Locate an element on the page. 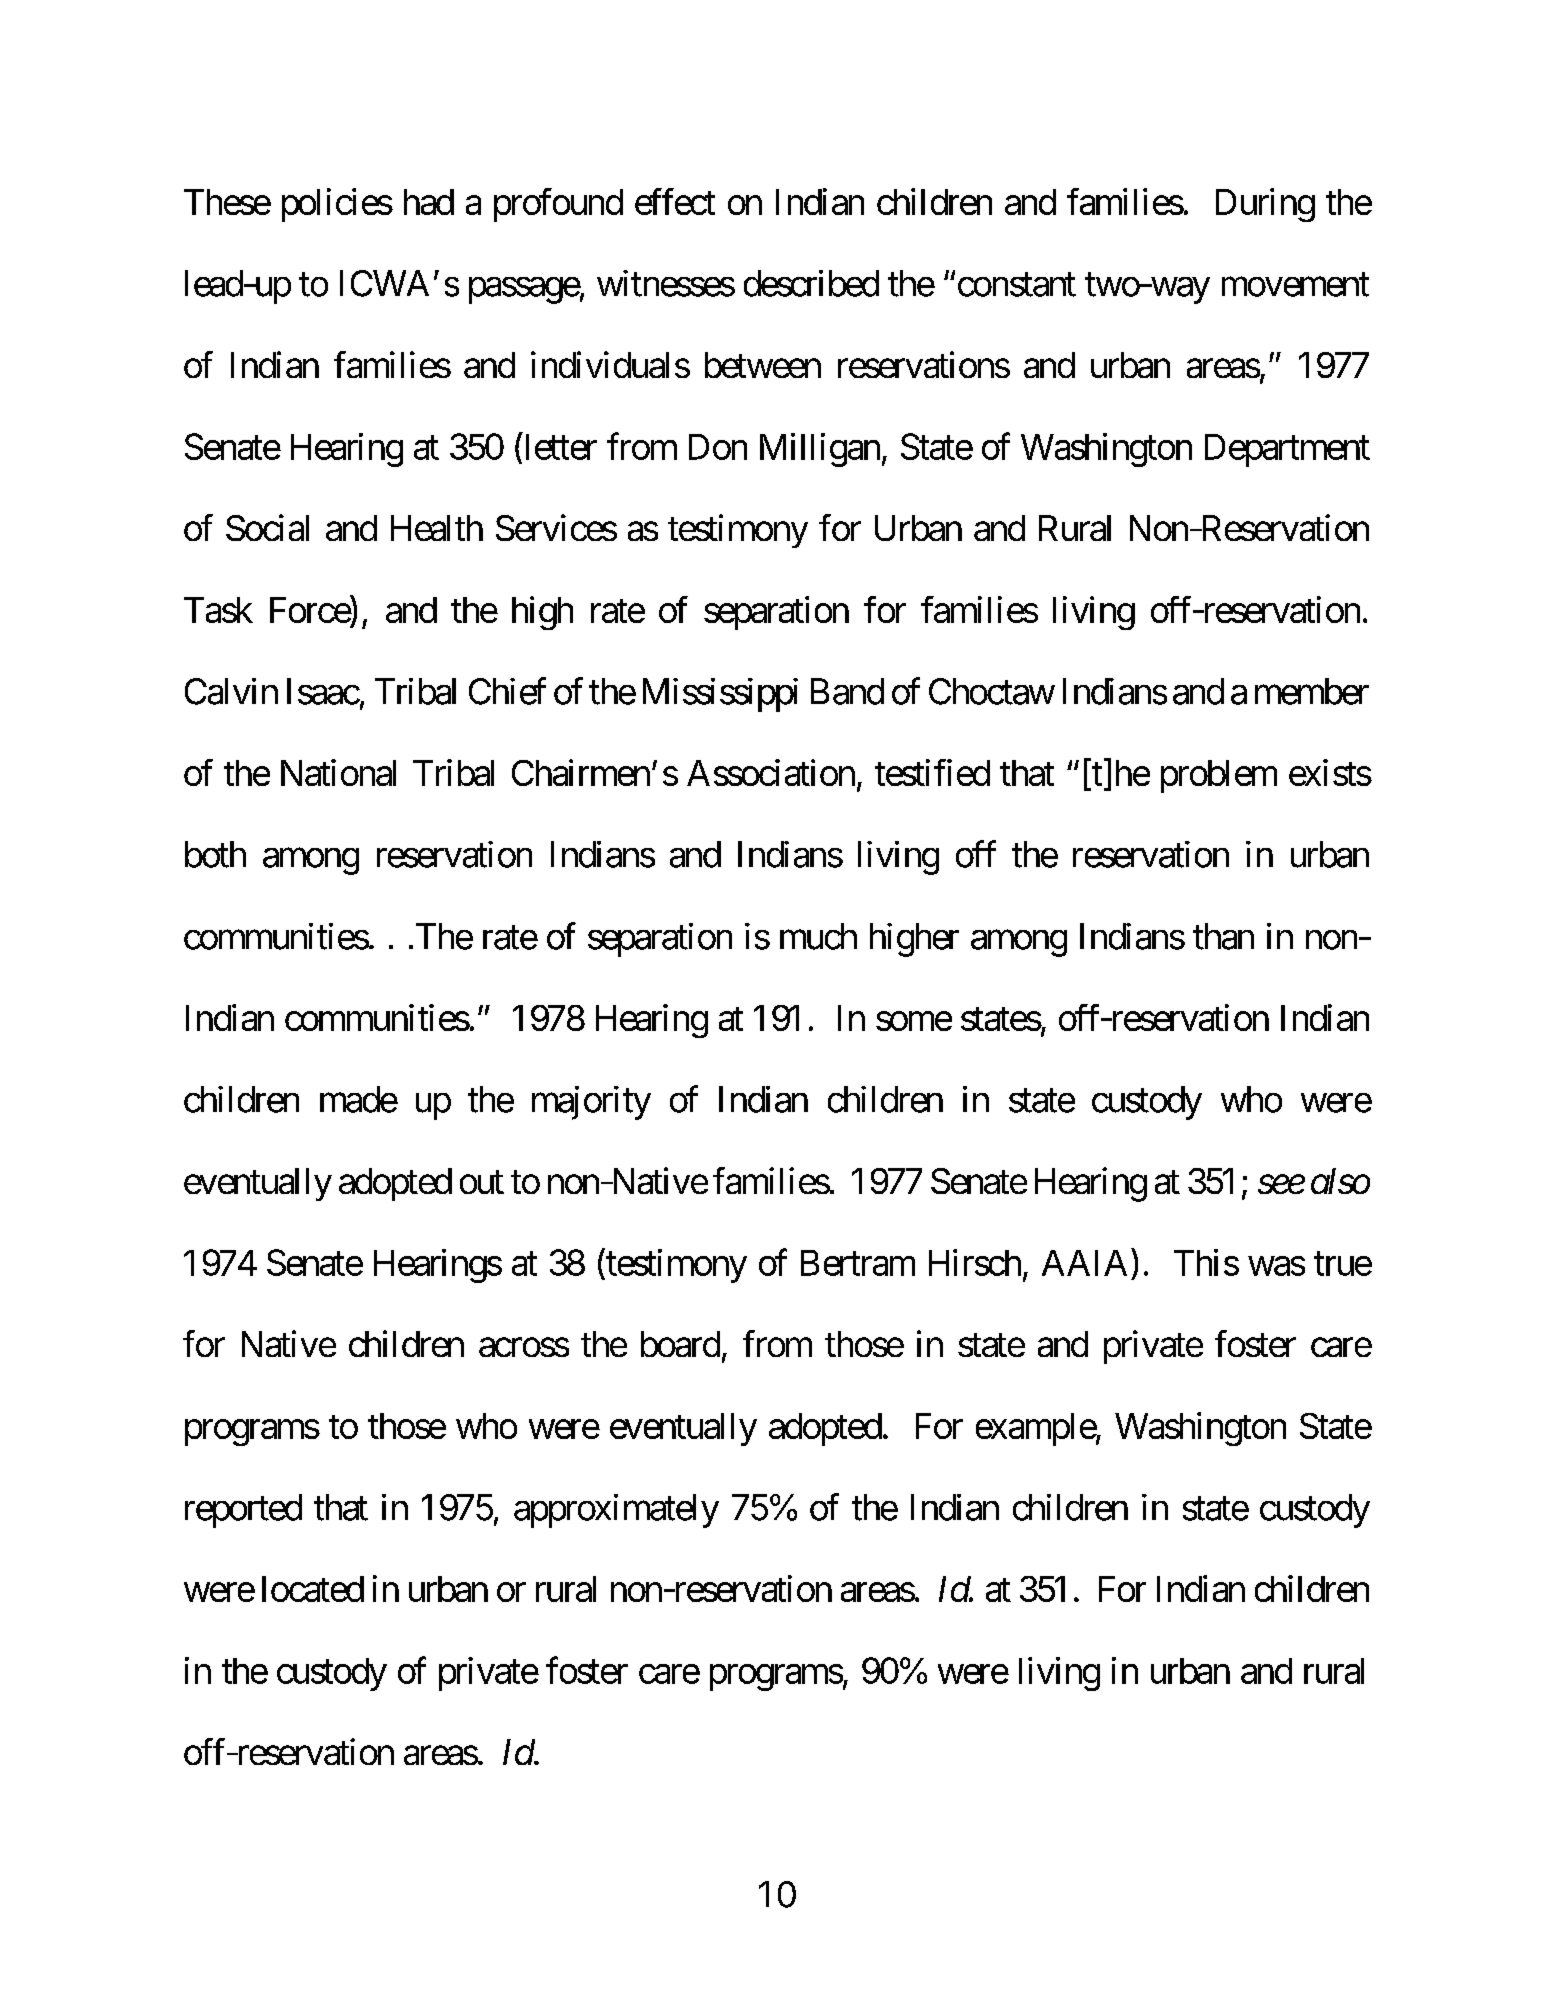  both is located at coordinates (215, 854).
